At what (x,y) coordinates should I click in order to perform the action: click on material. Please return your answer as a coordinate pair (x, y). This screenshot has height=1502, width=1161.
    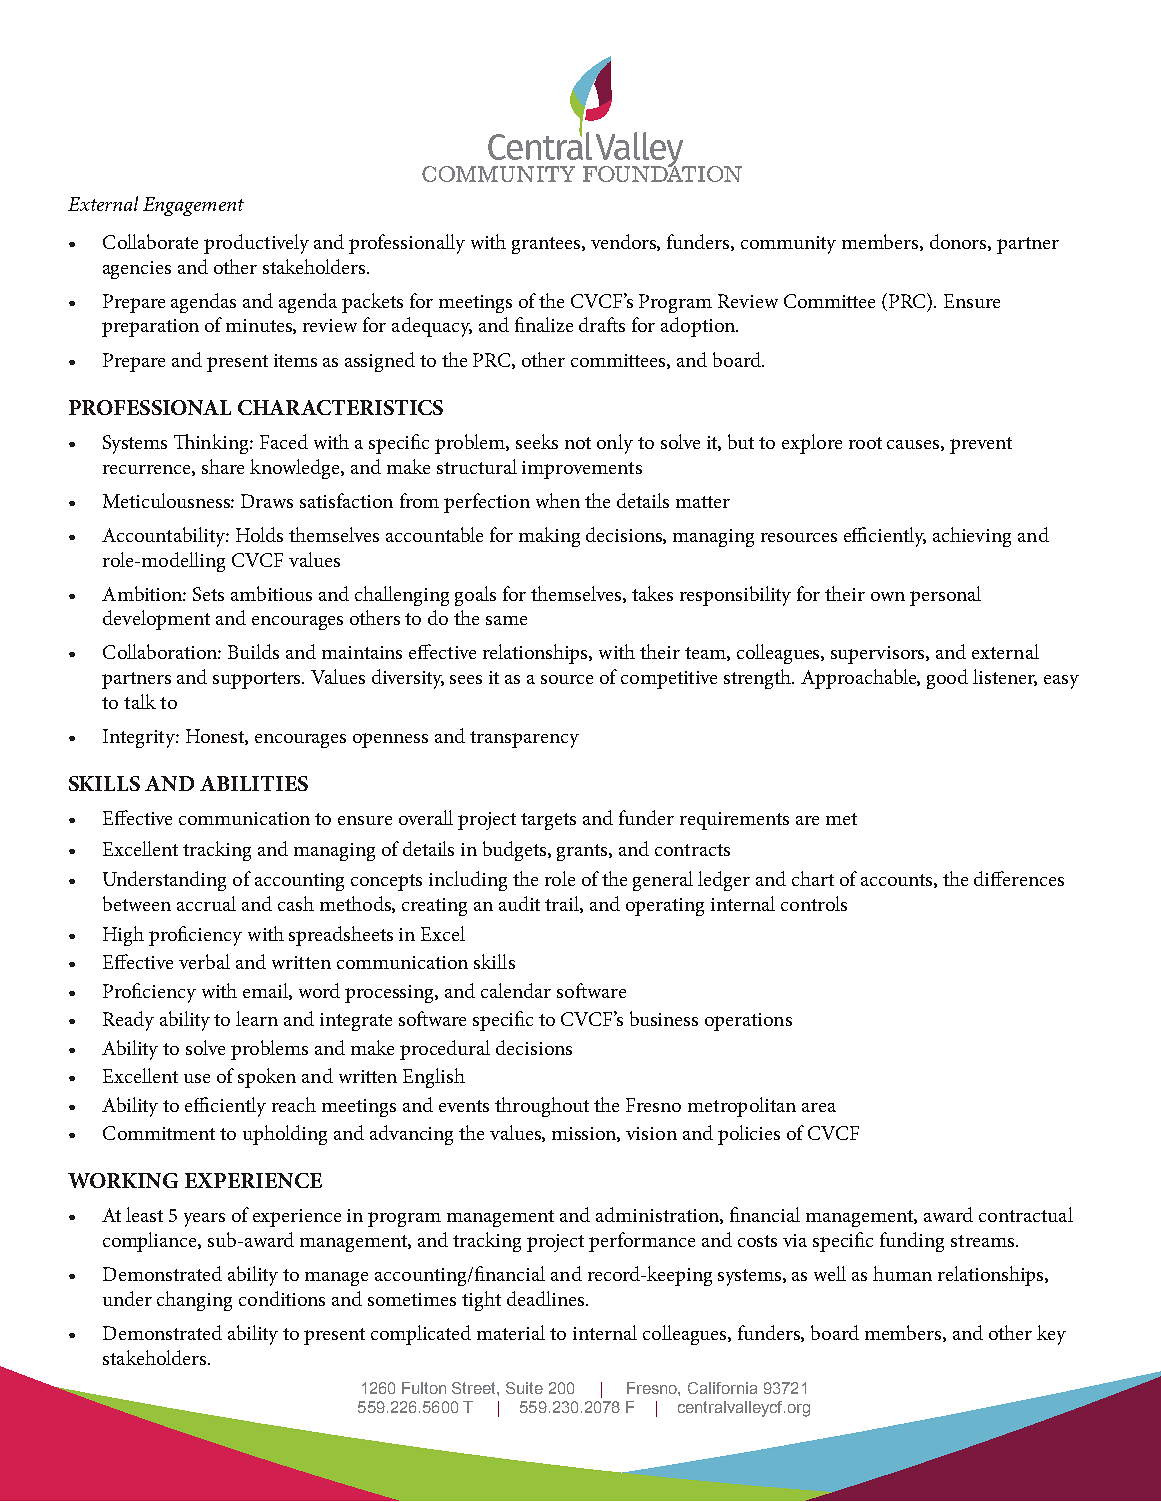
    Looking at the image, I should click on (511, 1332).
